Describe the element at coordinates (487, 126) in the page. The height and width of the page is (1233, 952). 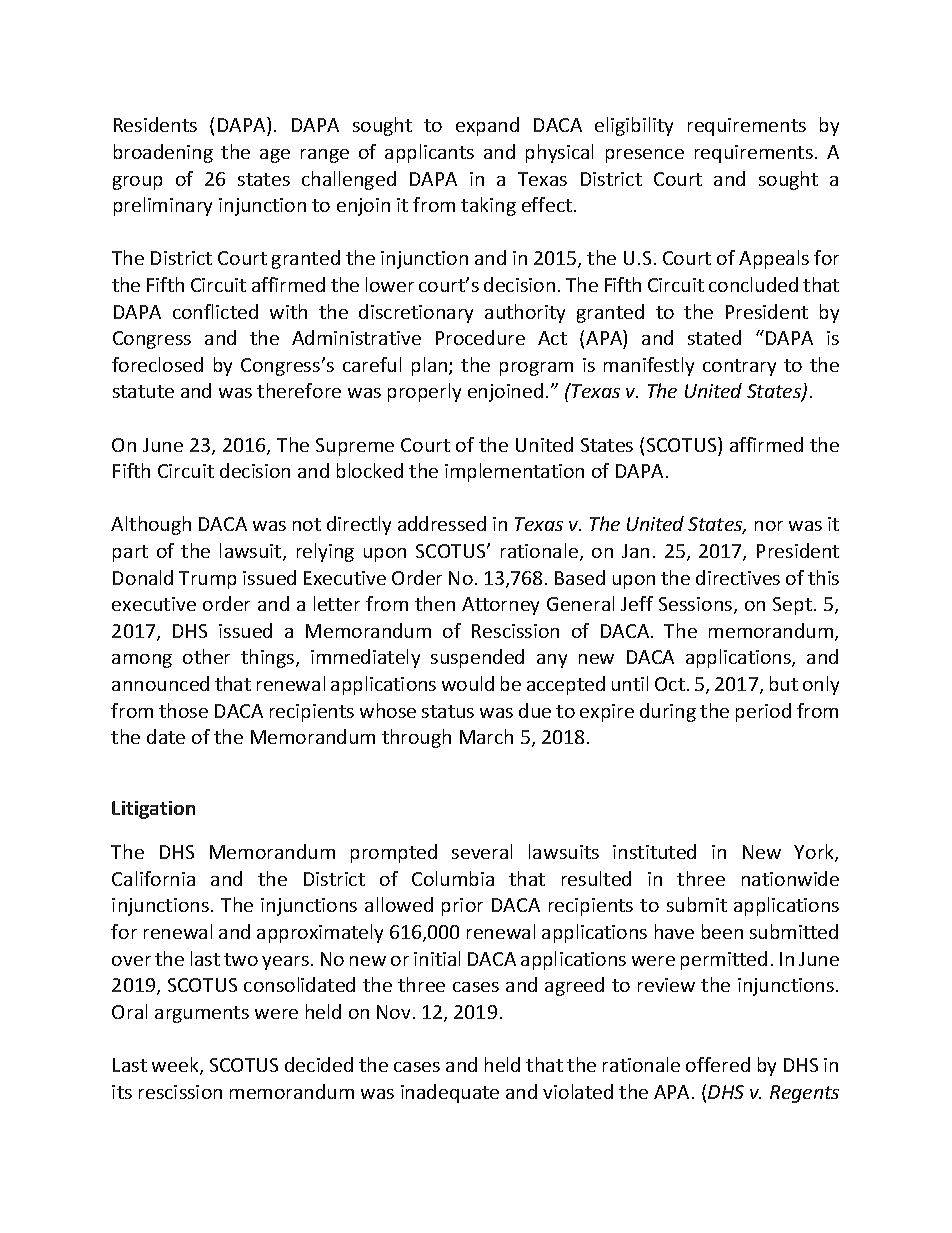
I see `expand` at that location.
